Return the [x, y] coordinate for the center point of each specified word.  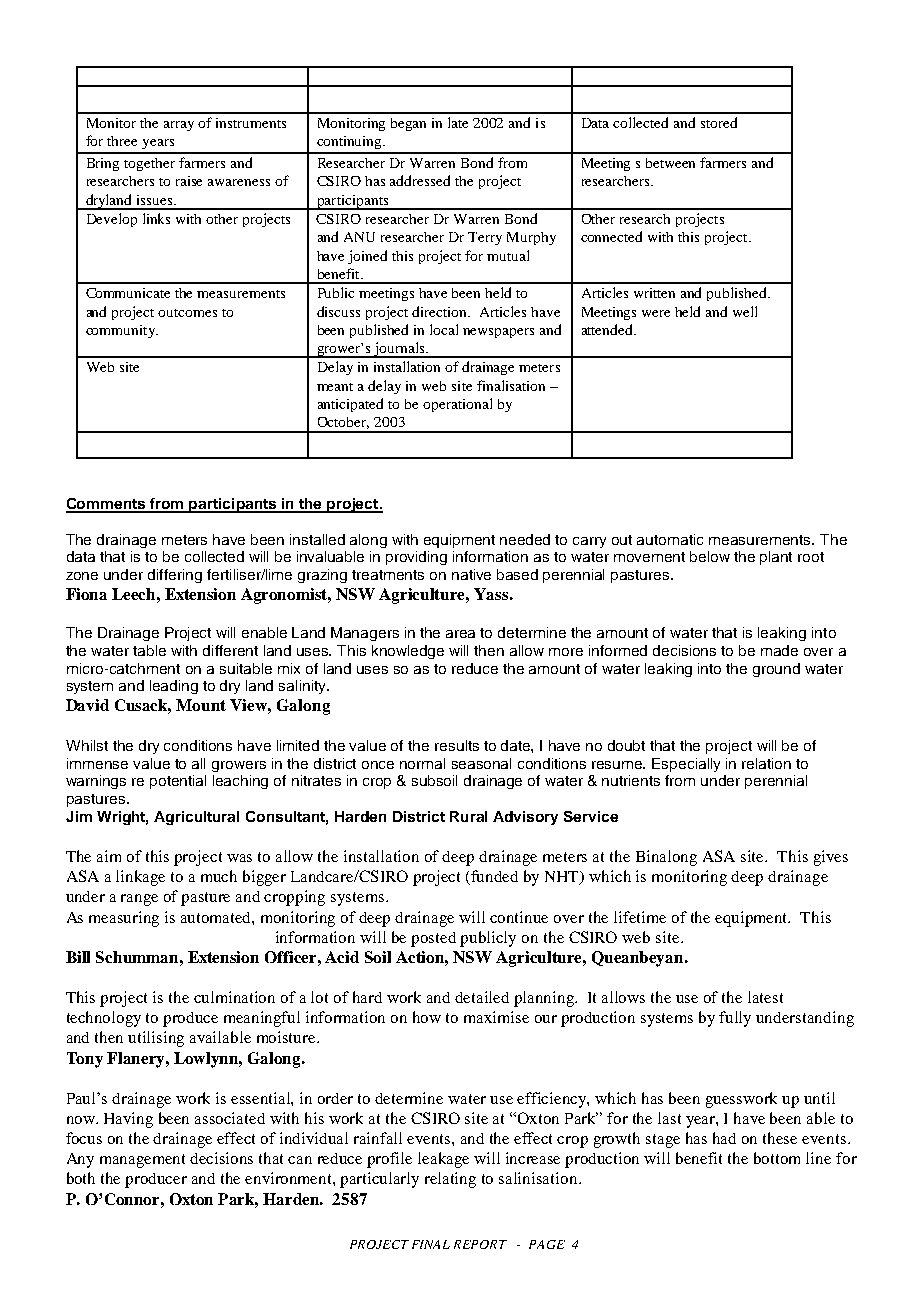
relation [766, 763]
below [710, 556]
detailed [482, 997]
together [149, 164]
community [121, 331]
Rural [468, 816]
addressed [420, 180]
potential [178, 782]
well [745, 311]
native [471, 574]
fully [735, 1019]
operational [457, 405]
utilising [156, 1039]
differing [175, 576]
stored [719, 122]
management [142, 1161]
